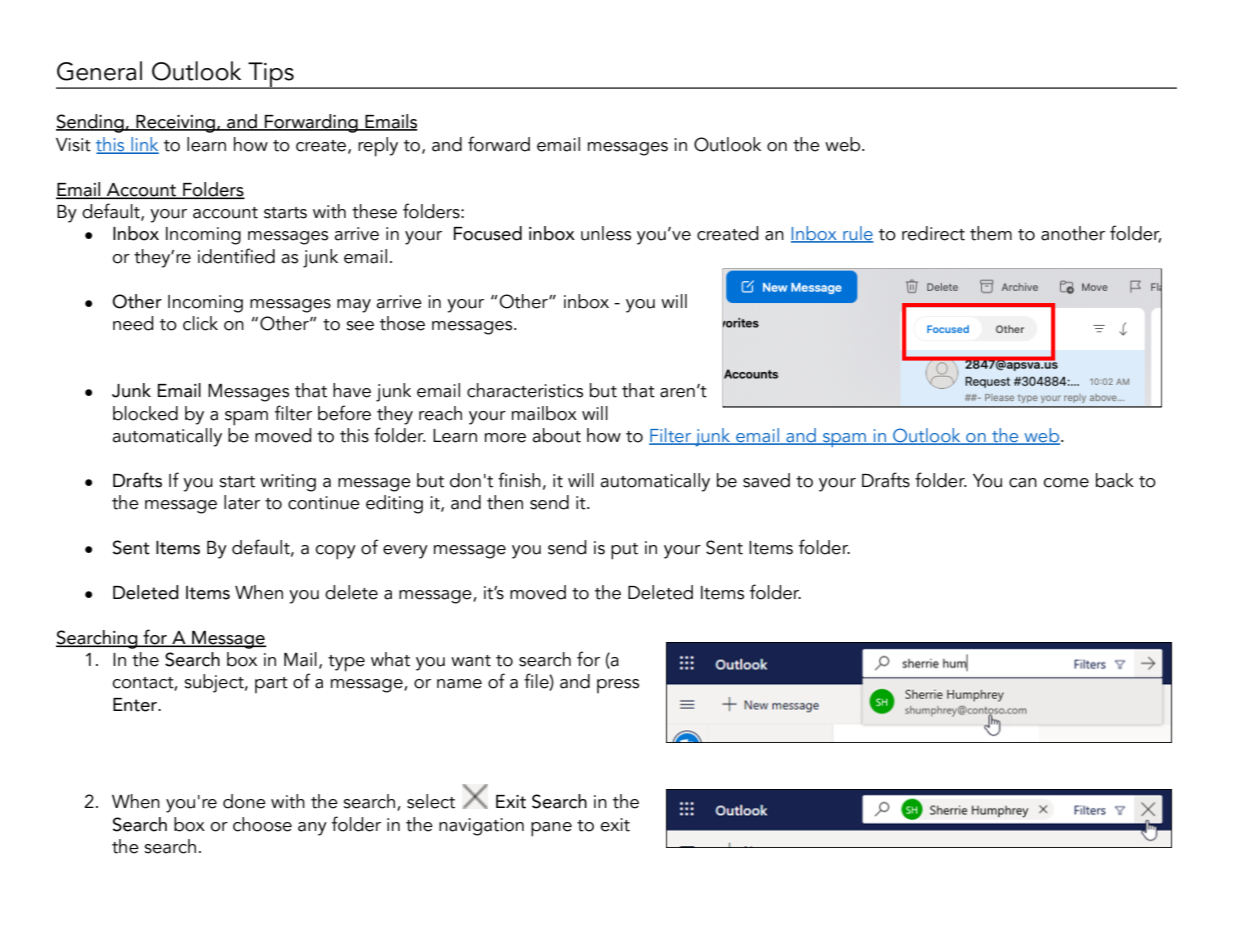 This screenshot has width=1233, height=952. What do you see at coordinates (175, 124) in the screenshot?
I see `Receiving` at bounding box center [175, 124].
